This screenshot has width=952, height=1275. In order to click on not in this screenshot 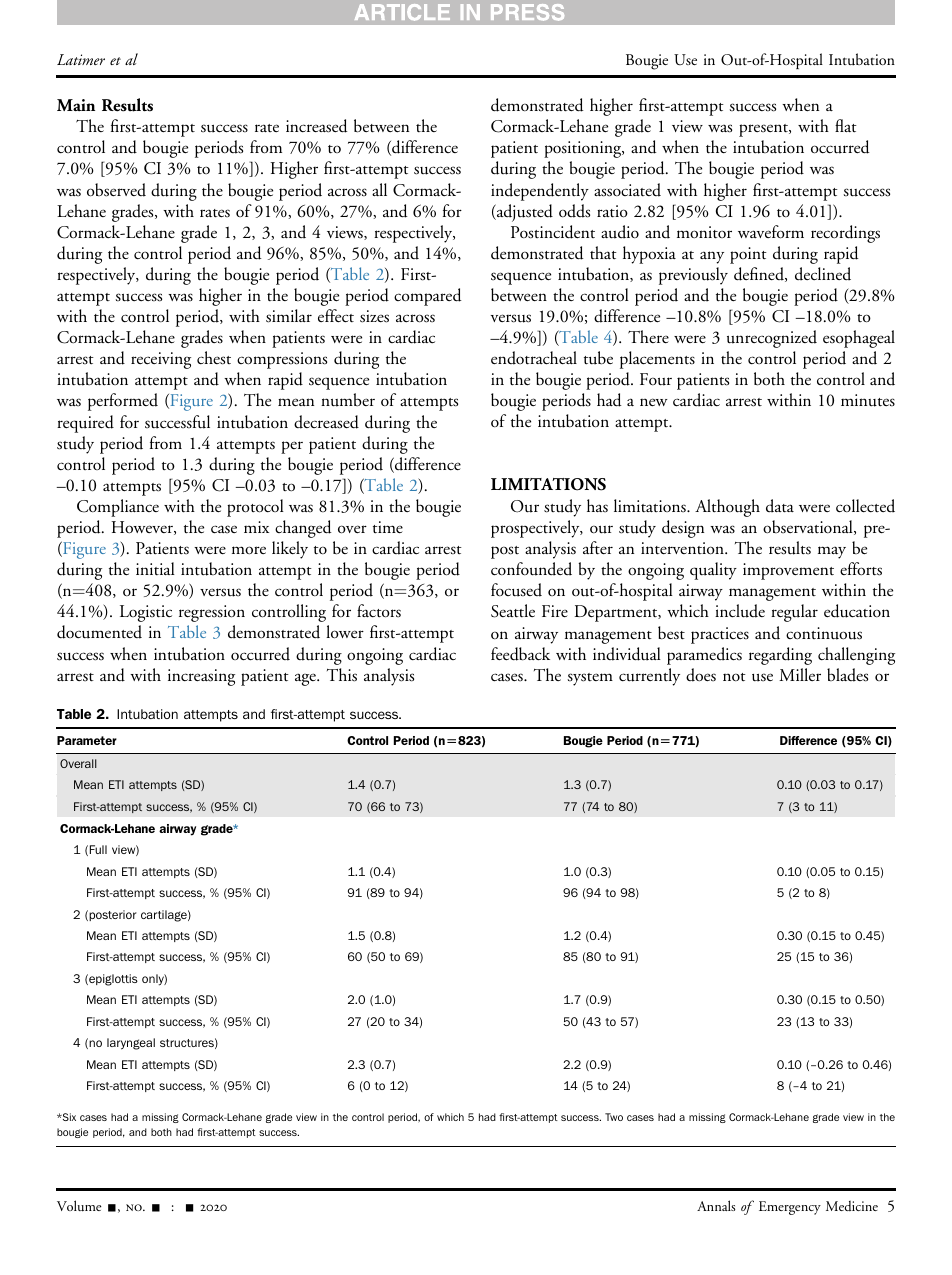, I will do `click(734, 677)`.
